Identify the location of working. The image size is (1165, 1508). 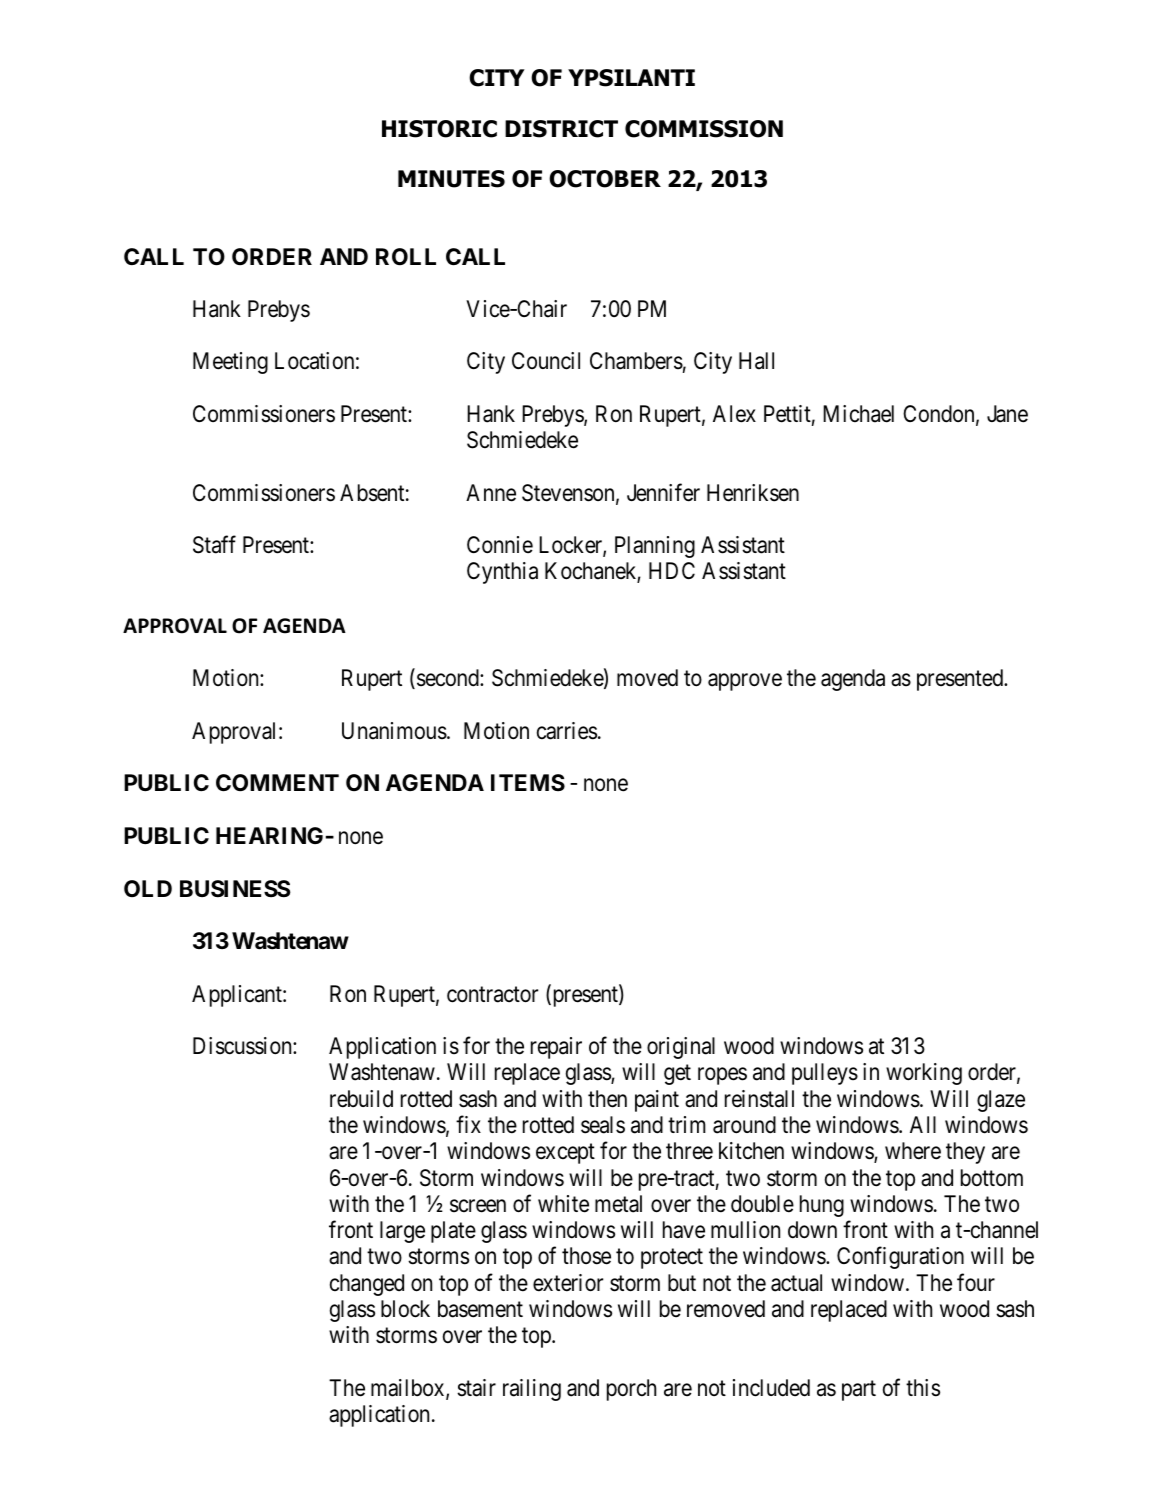
(924, 1074).
